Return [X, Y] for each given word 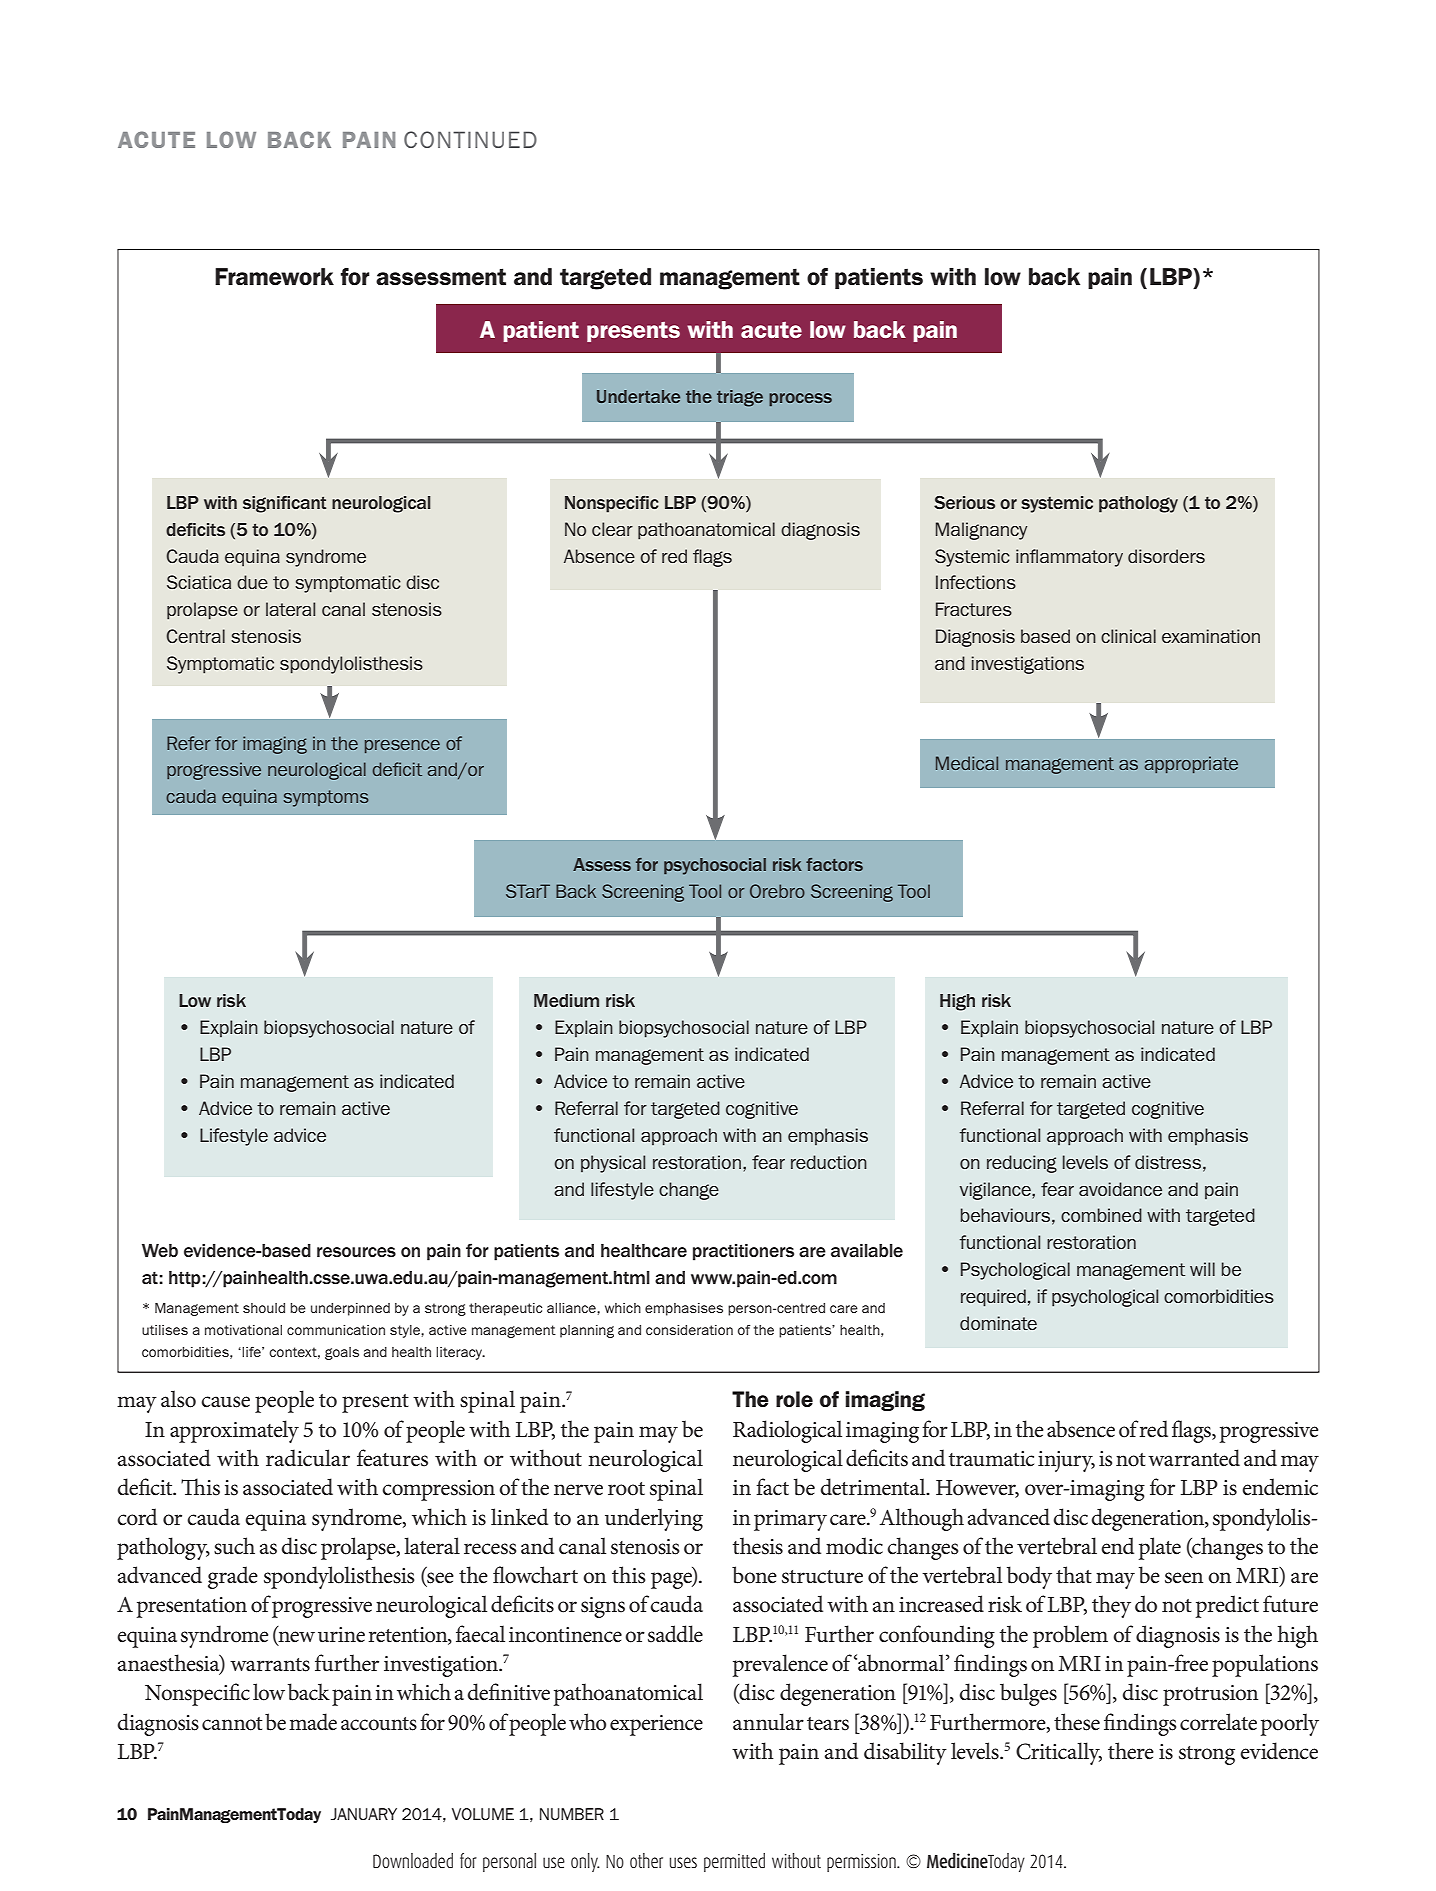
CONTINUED [470, 139]
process [800, 399]
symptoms [326, 798]
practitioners [743, 1252]
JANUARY [364, 1814]
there [1131, 1751]
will [1202, 1269]
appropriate [1191, 764]
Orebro [777, 891]
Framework [274, 277]
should [264, 1308]
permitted [734, 1862]
